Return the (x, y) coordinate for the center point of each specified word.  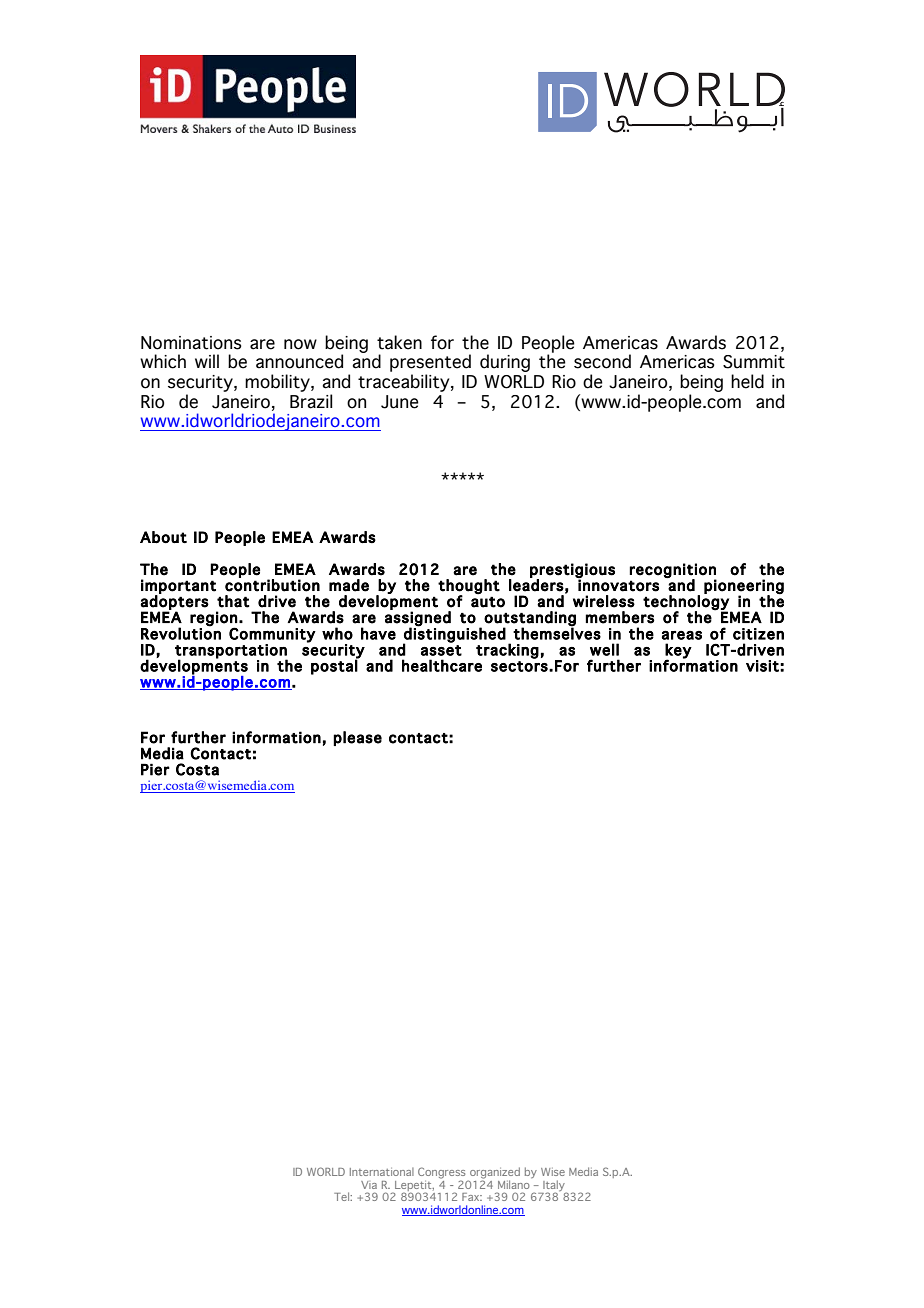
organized (494, 1174)
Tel (343, 1196)
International (382, 1172)
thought (469, 587)
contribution (272, 584)
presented (430, 363)
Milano (514, 1184)
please (357, 738)
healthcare (442, 665)
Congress (441, 1174)
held (747, 381)
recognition (672, 571)
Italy (555, 1186)
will (207, 361)
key (678, 651)
